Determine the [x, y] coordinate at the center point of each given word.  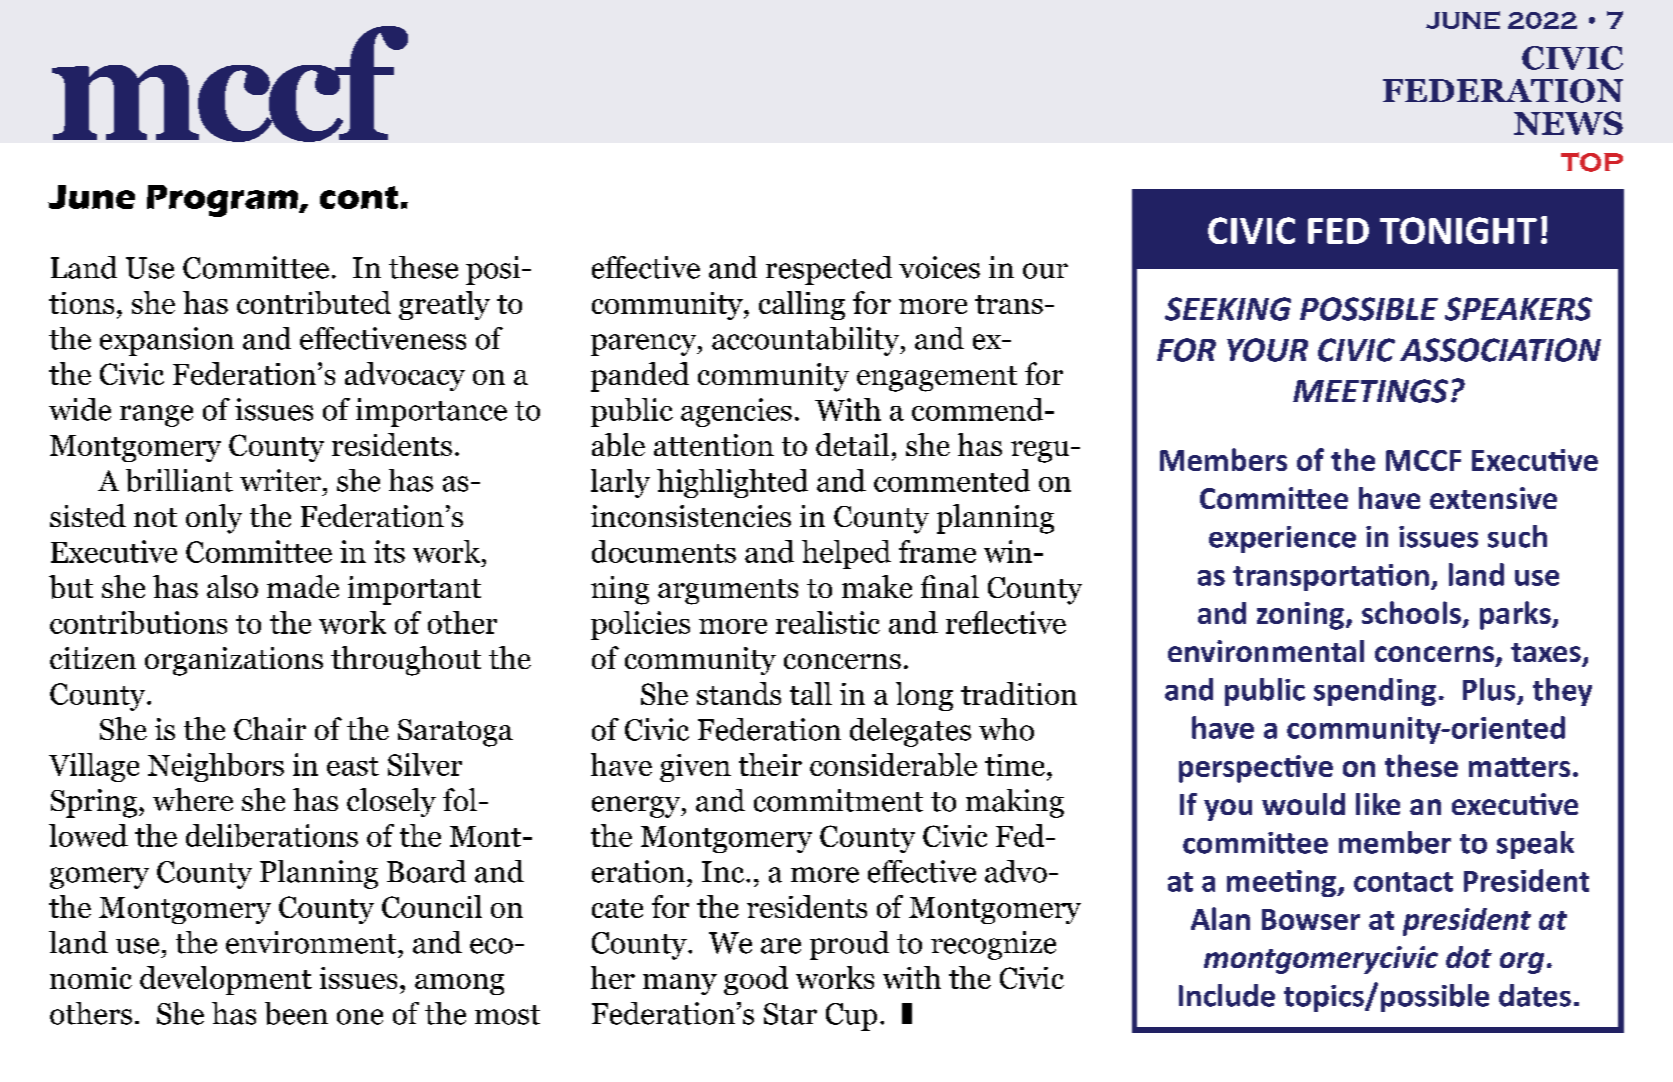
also [232, 586]
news [1568, 123]
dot [1469, 957]
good [756, 980]
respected [829, 270]
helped [846, 554]
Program [223, 201]
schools [1411, 612]
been [296, 1013]
